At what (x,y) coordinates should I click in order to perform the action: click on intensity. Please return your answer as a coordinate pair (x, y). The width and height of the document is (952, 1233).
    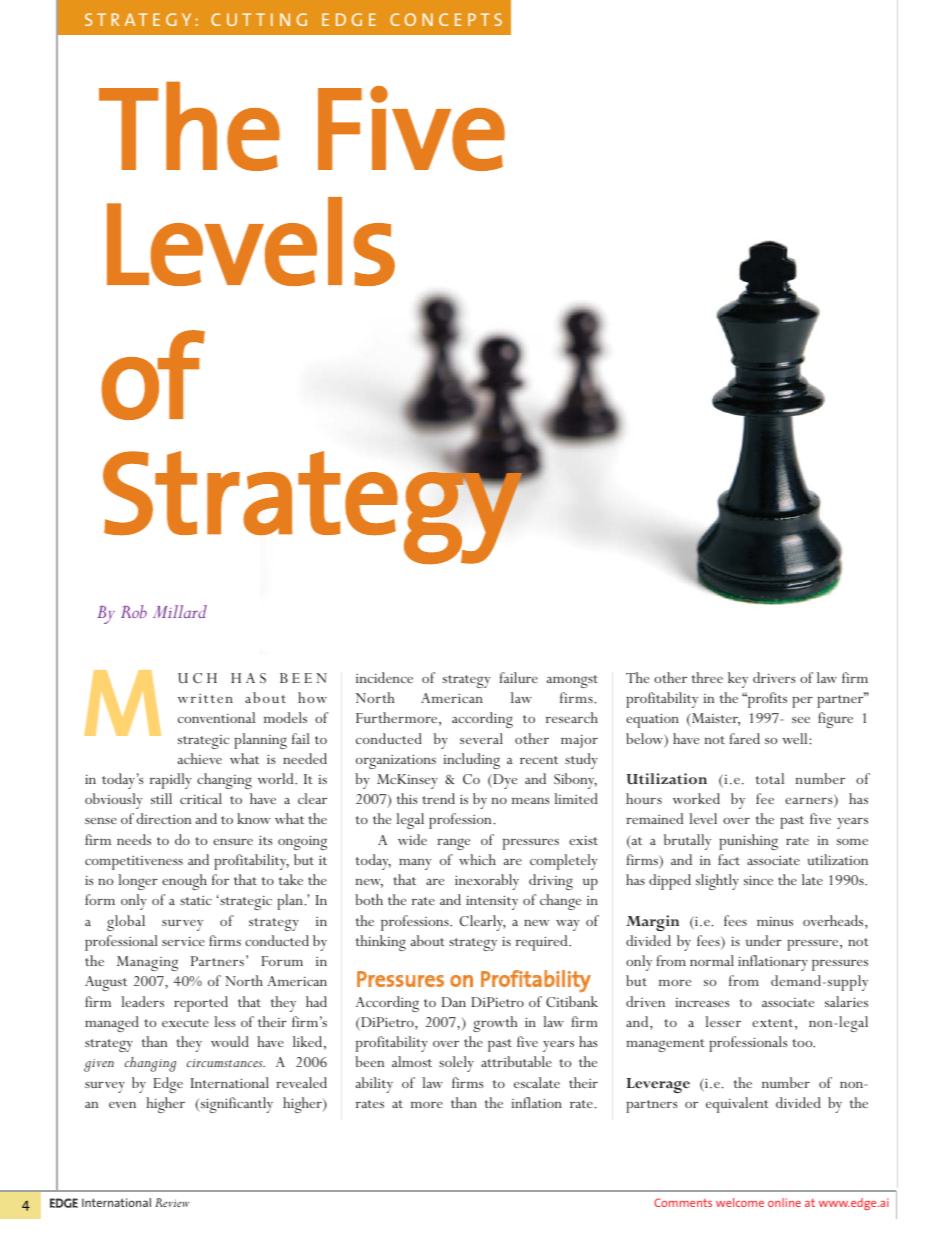
    Looking at the image, I should click on (492, 902).
